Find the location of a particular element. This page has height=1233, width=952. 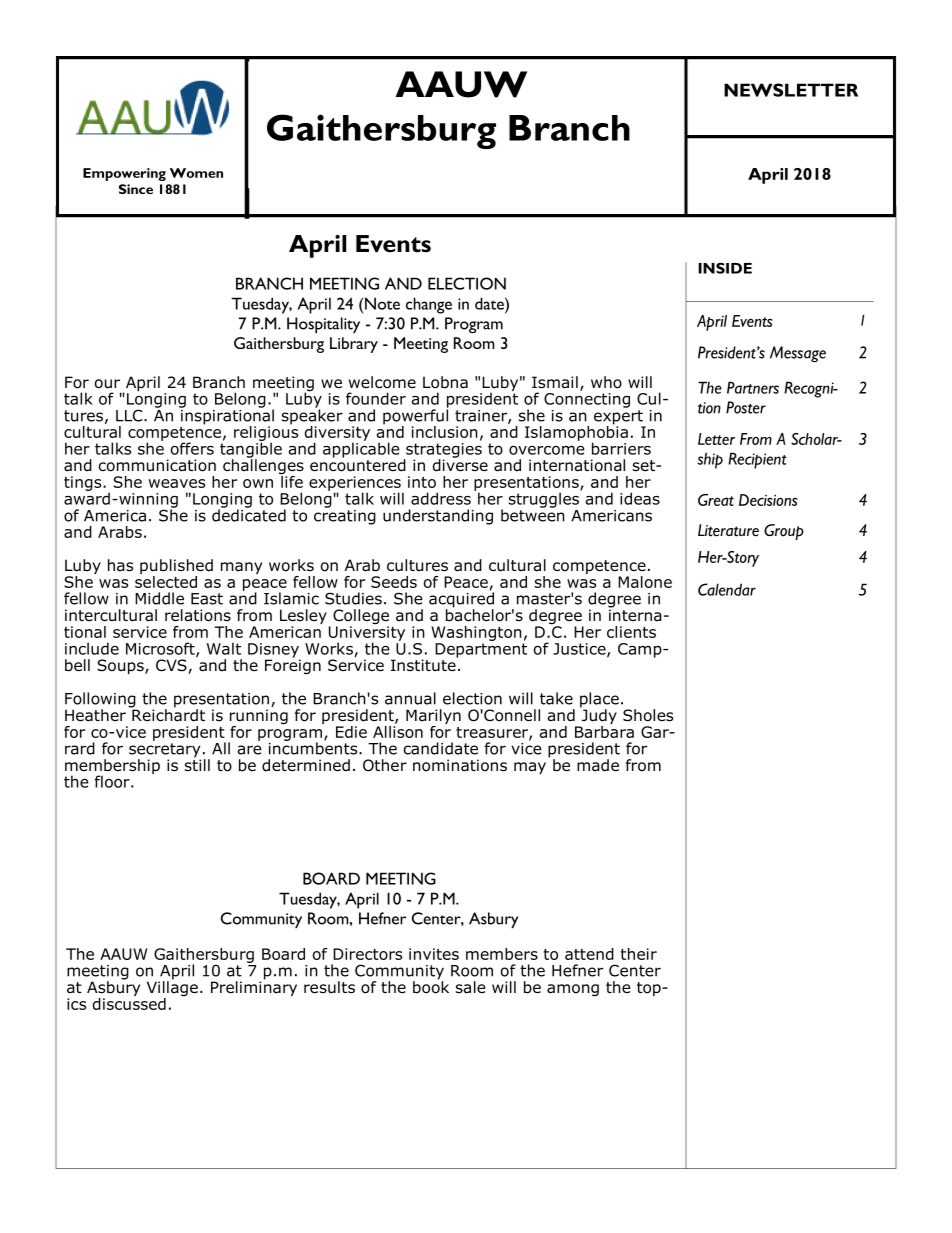

secretary is located at coordinates (165, 751).
